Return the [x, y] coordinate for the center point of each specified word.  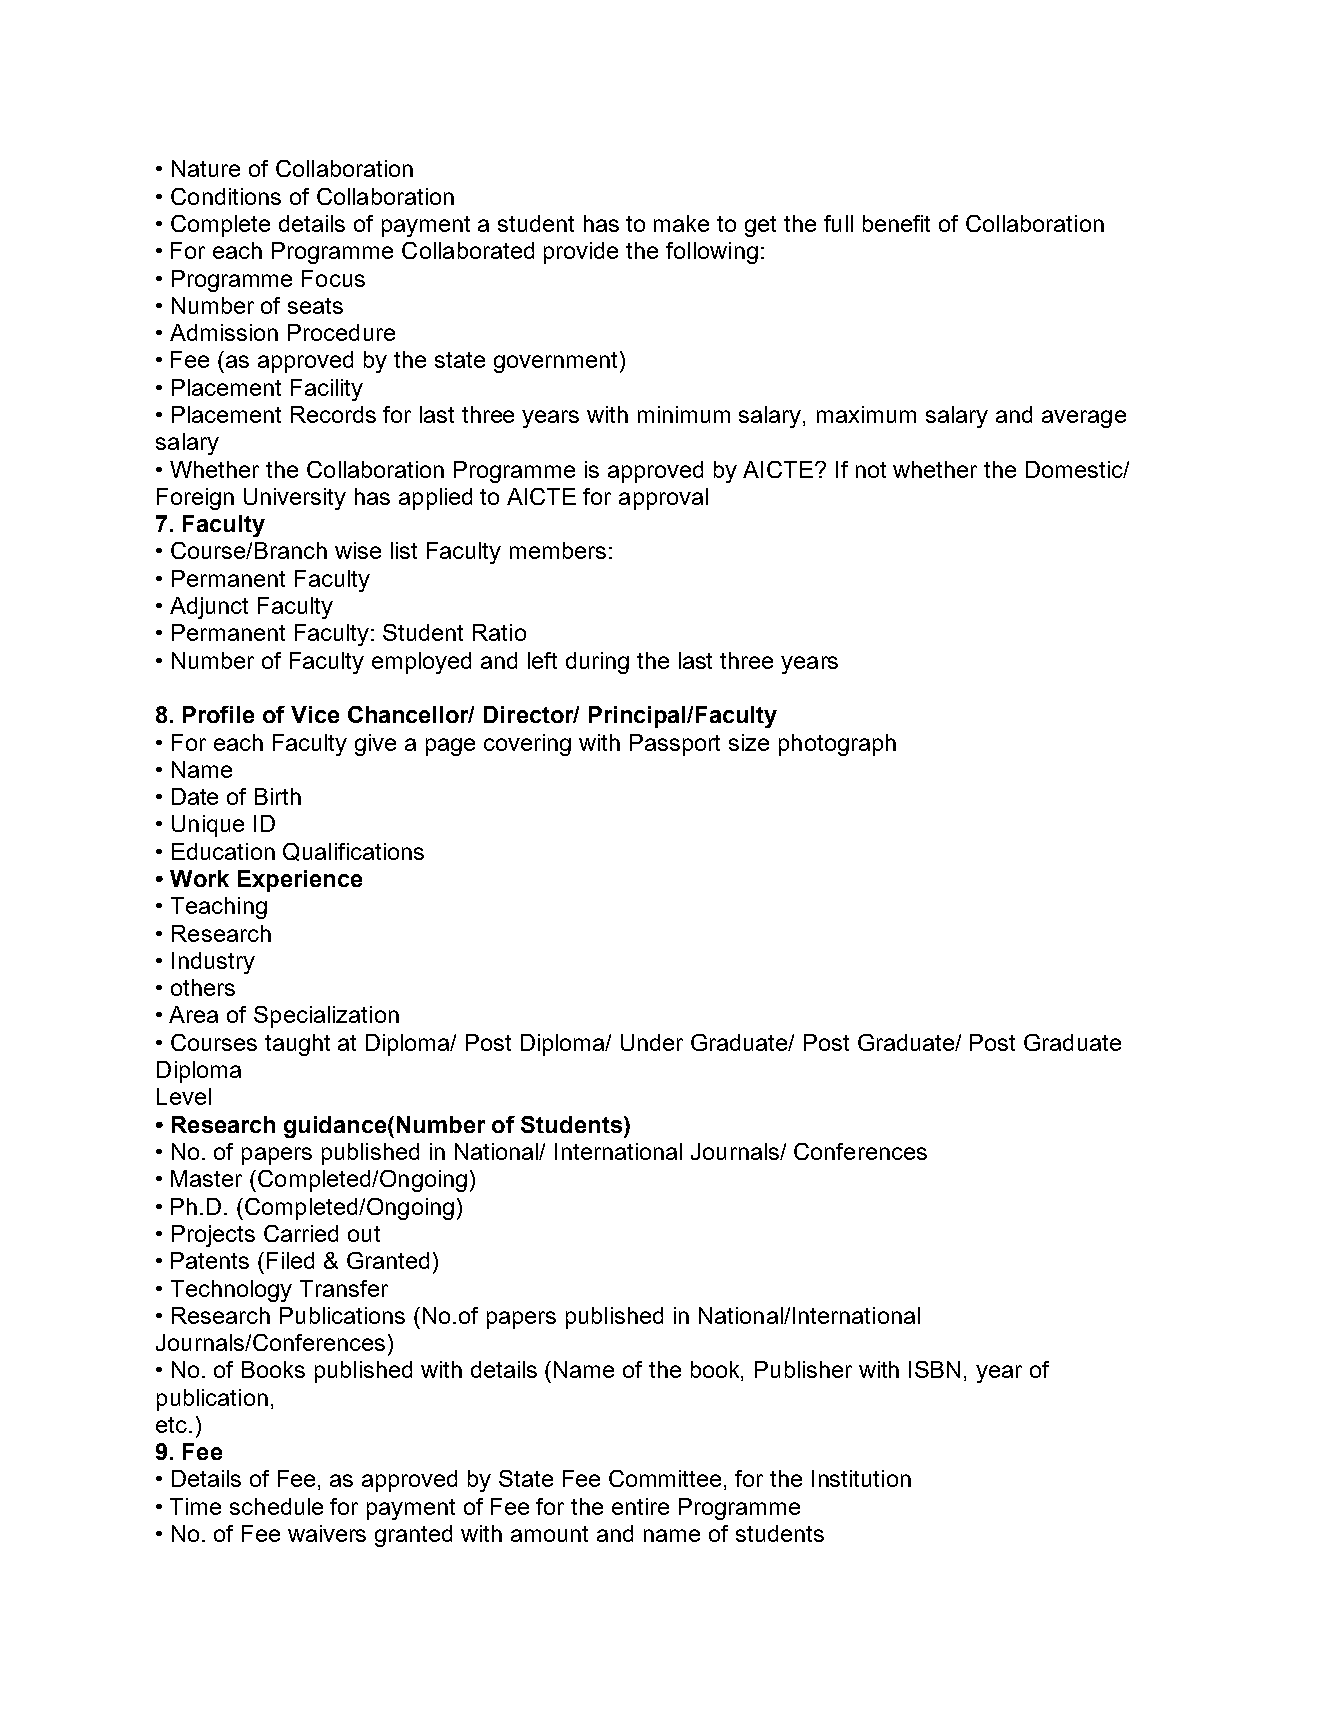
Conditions [226, 196]
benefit [896, 223]
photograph [837, 745]
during [597, 663]
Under [652, 1042]
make [681, 223]
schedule [276, 1506]
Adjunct [209, 608]
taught [297, 1045]
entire [640, 1506]
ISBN [934, 1369]
